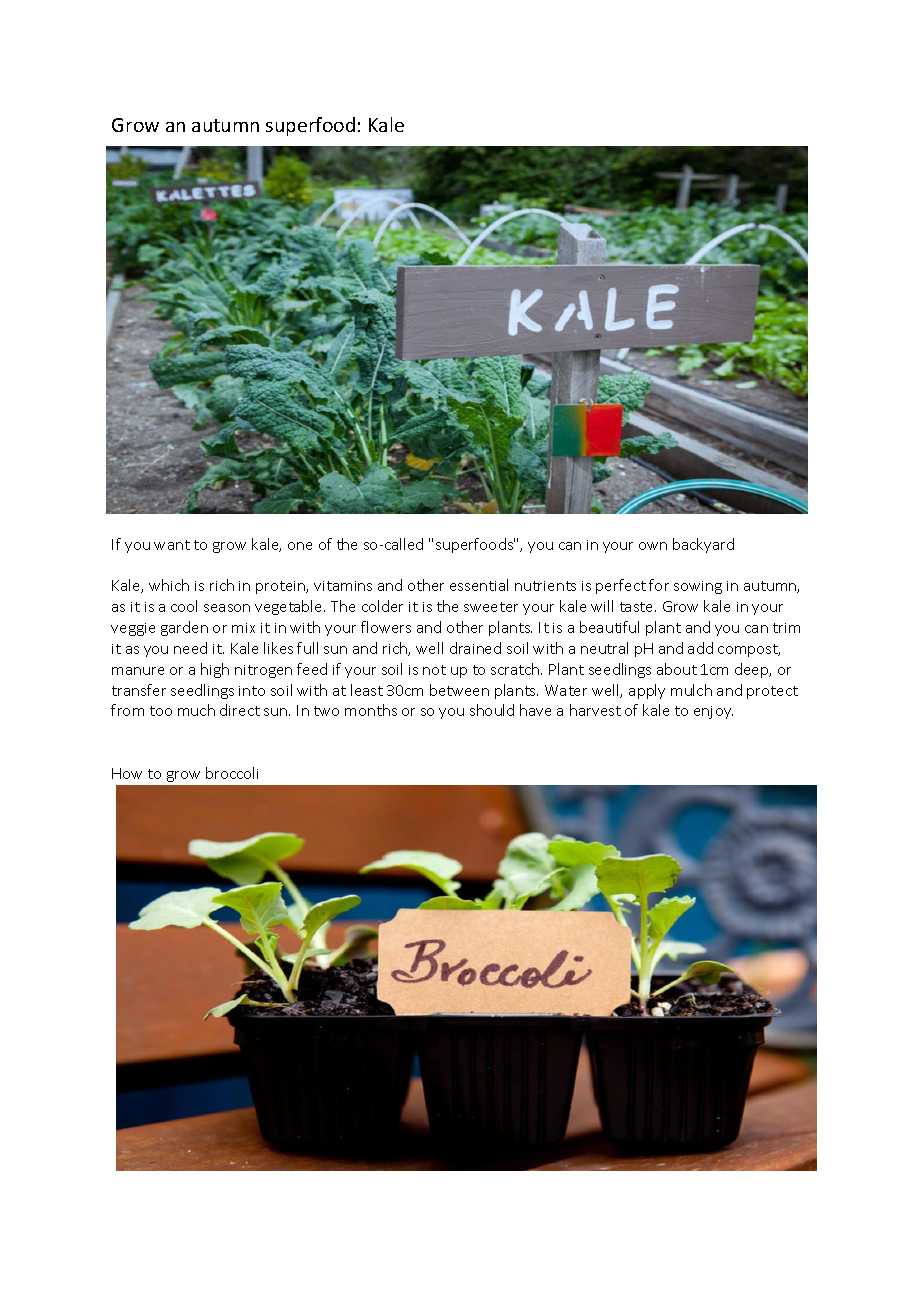 Image resolution: width=924 pixels, height=1308 pixels. I want to click on into, so click(252, 691).
